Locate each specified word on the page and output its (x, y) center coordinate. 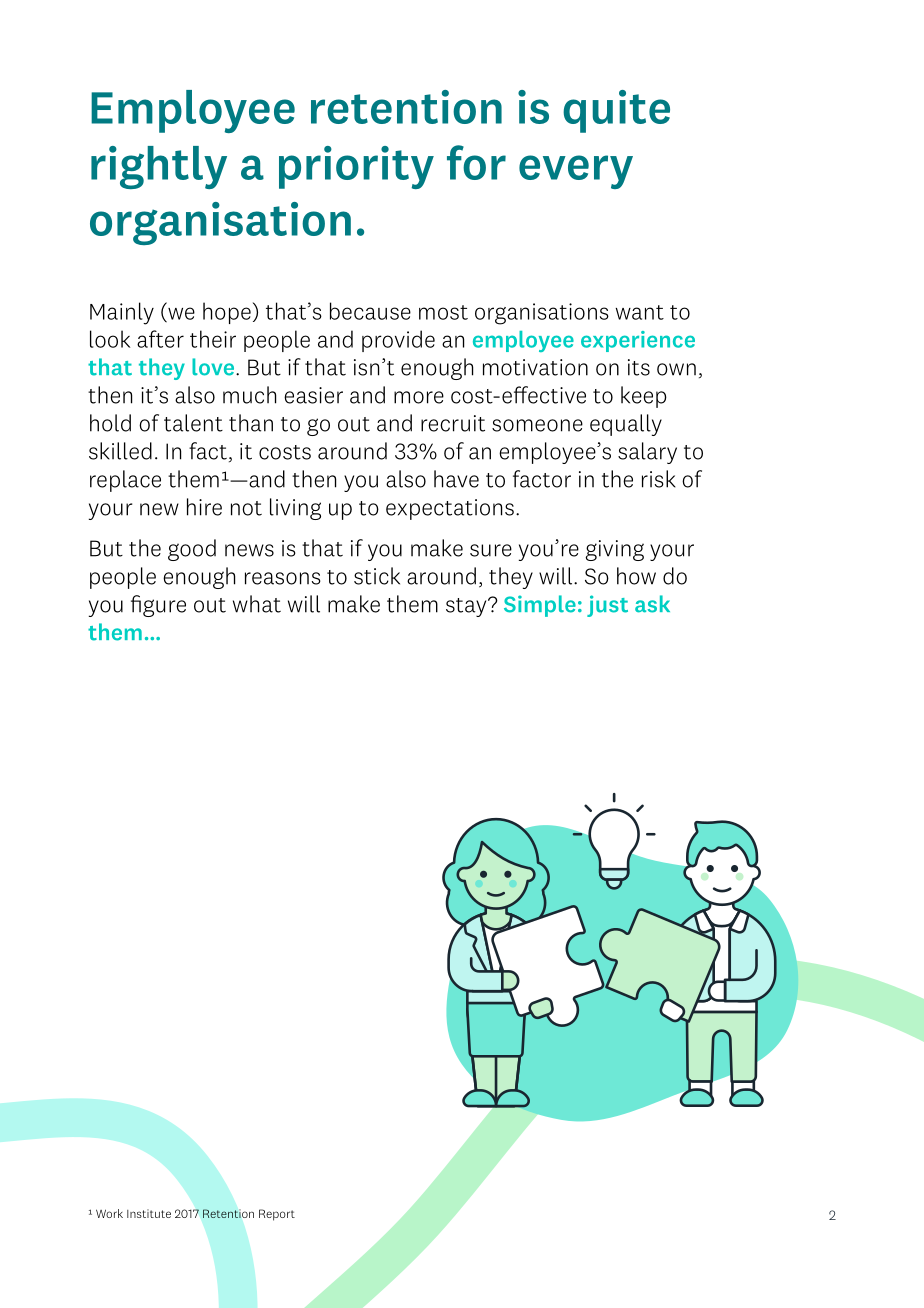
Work (109, 1213)
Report (277, 1215)
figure (158, 606)
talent (193, 423)
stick (377, 576)
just (607, 606)
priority (356, 167)
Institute (149, 1213)
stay (467, 607)
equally (626, 425)
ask (652, 604)
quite (616, 111)
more (419, 397)
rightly (159, 167)
